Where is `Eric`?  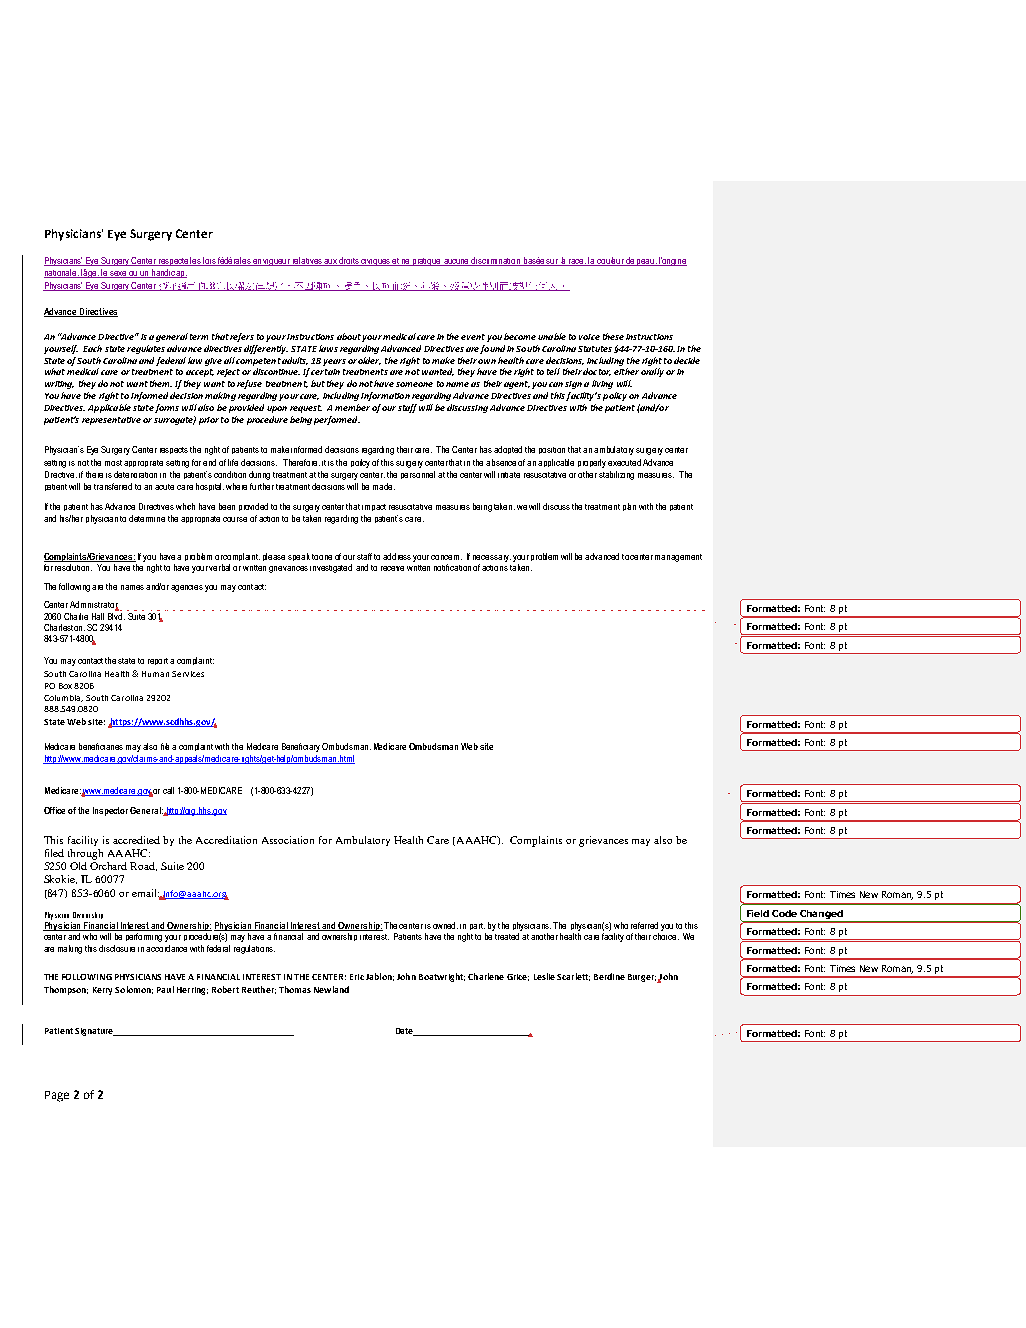
Eric is located at coordinates (357, 977).
